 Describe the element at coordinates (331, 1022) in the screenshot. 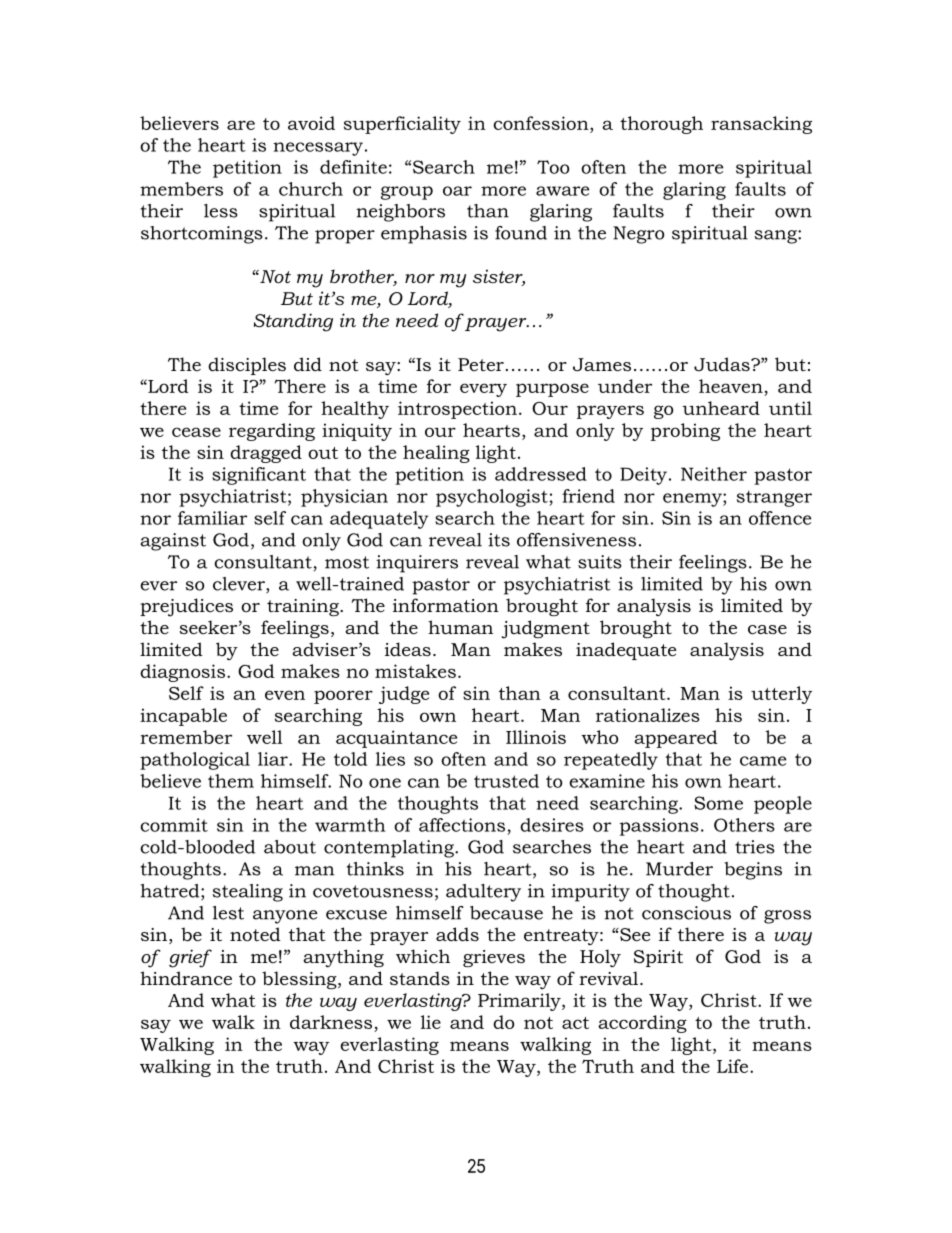

I see `darkness` at that location.
